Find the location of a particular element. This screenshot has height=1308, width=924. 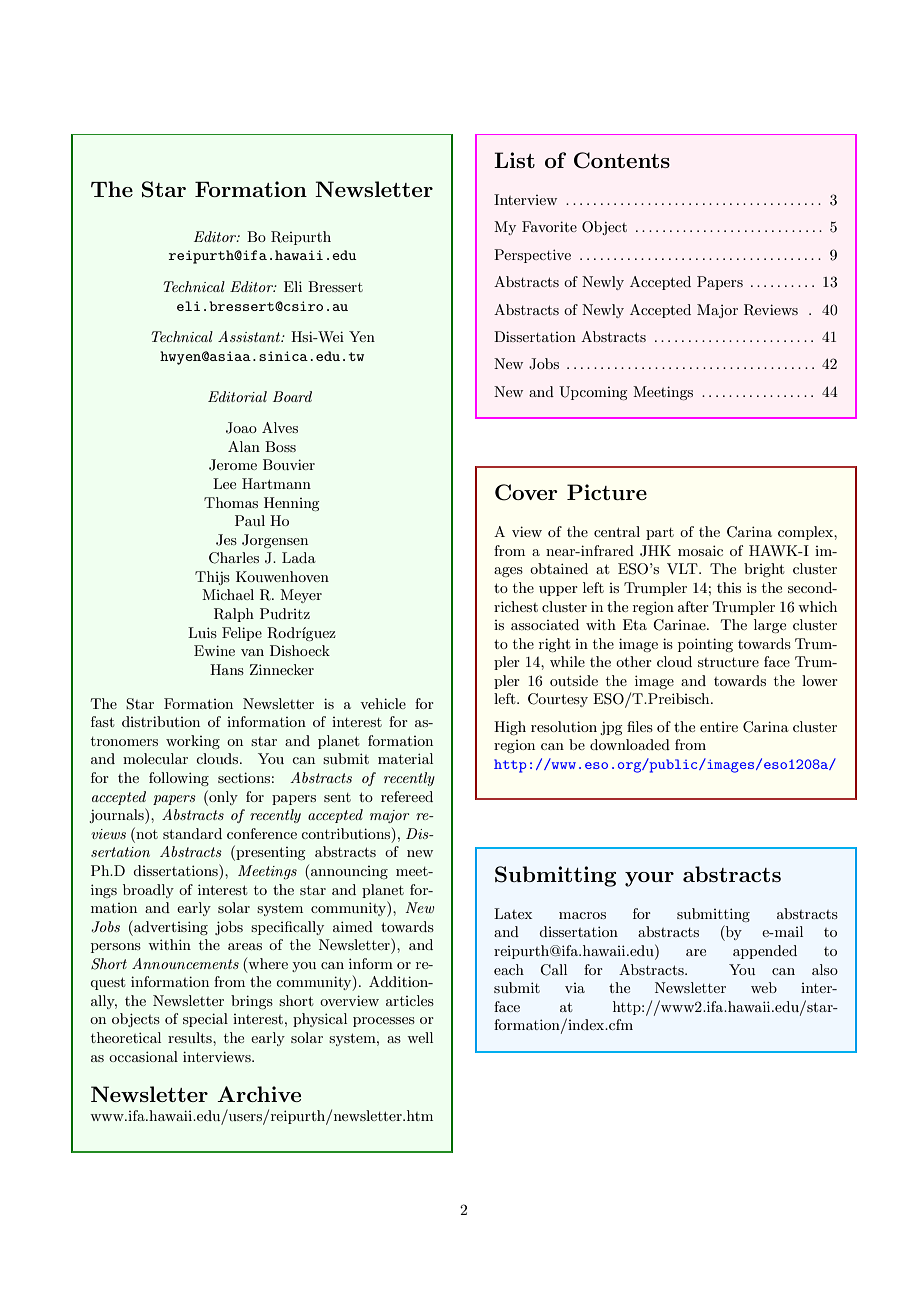

results is located at coordinates (191, 1037).
